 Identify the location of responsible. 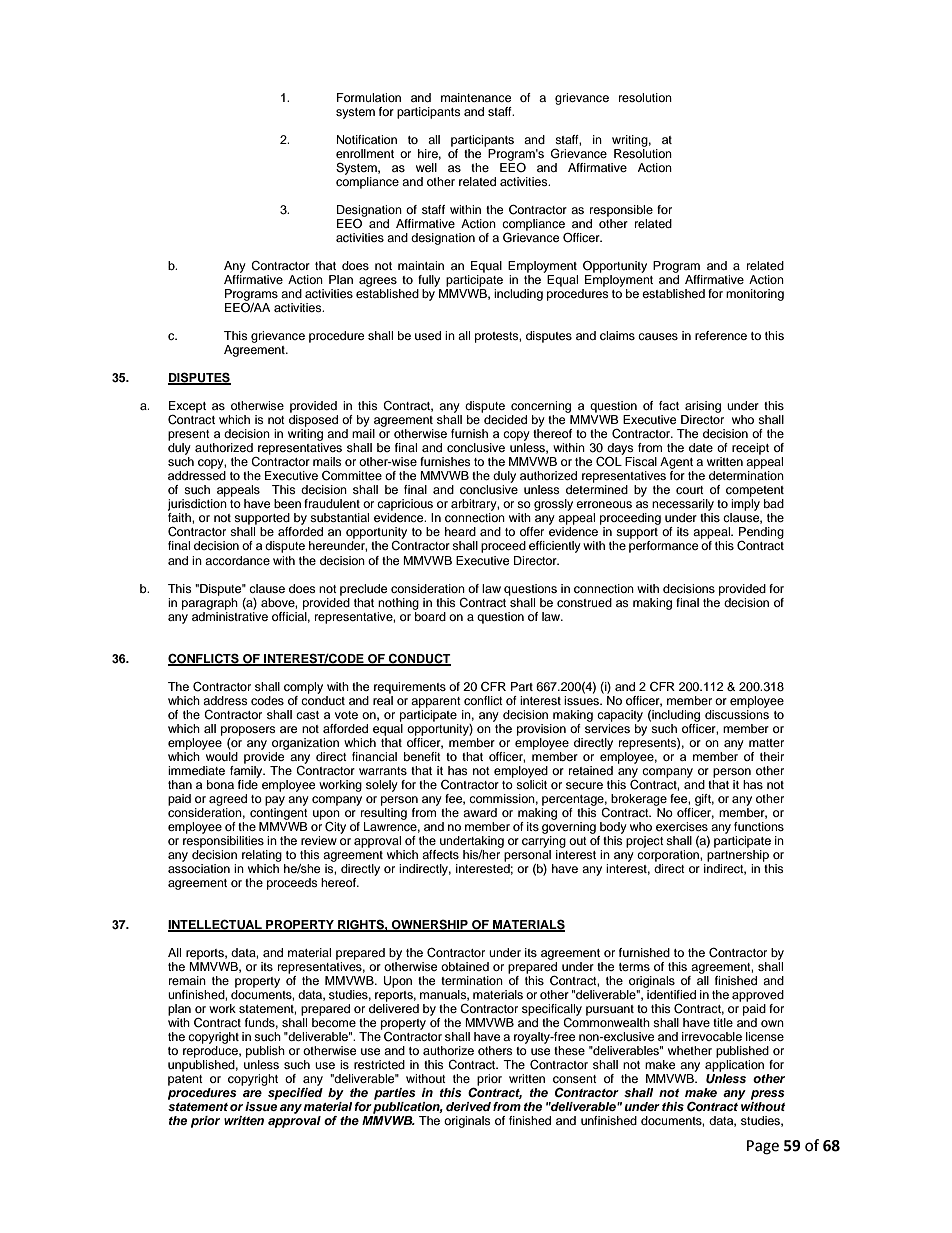
(621, 211).
